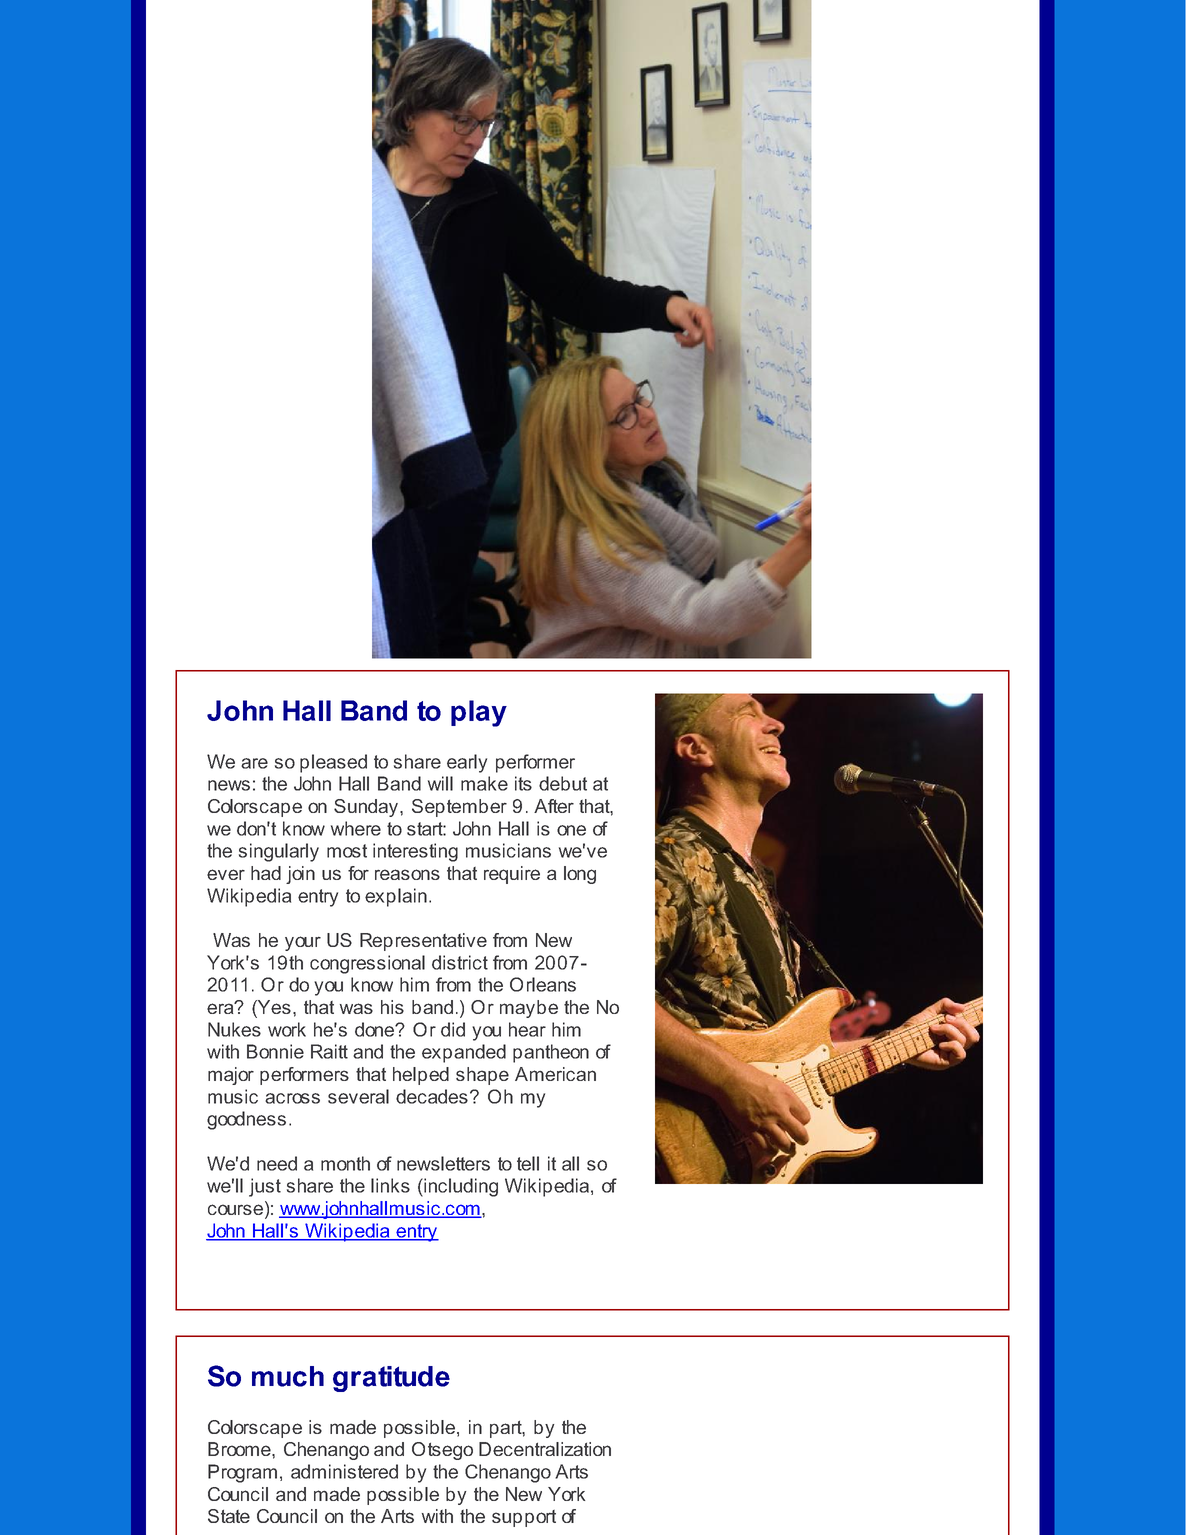 This screenshot has width=1186, height=1535. What do you see at coordinates (528, 1163) in the screenshot?
I see `tell` at bounding box center [528, 1163].
